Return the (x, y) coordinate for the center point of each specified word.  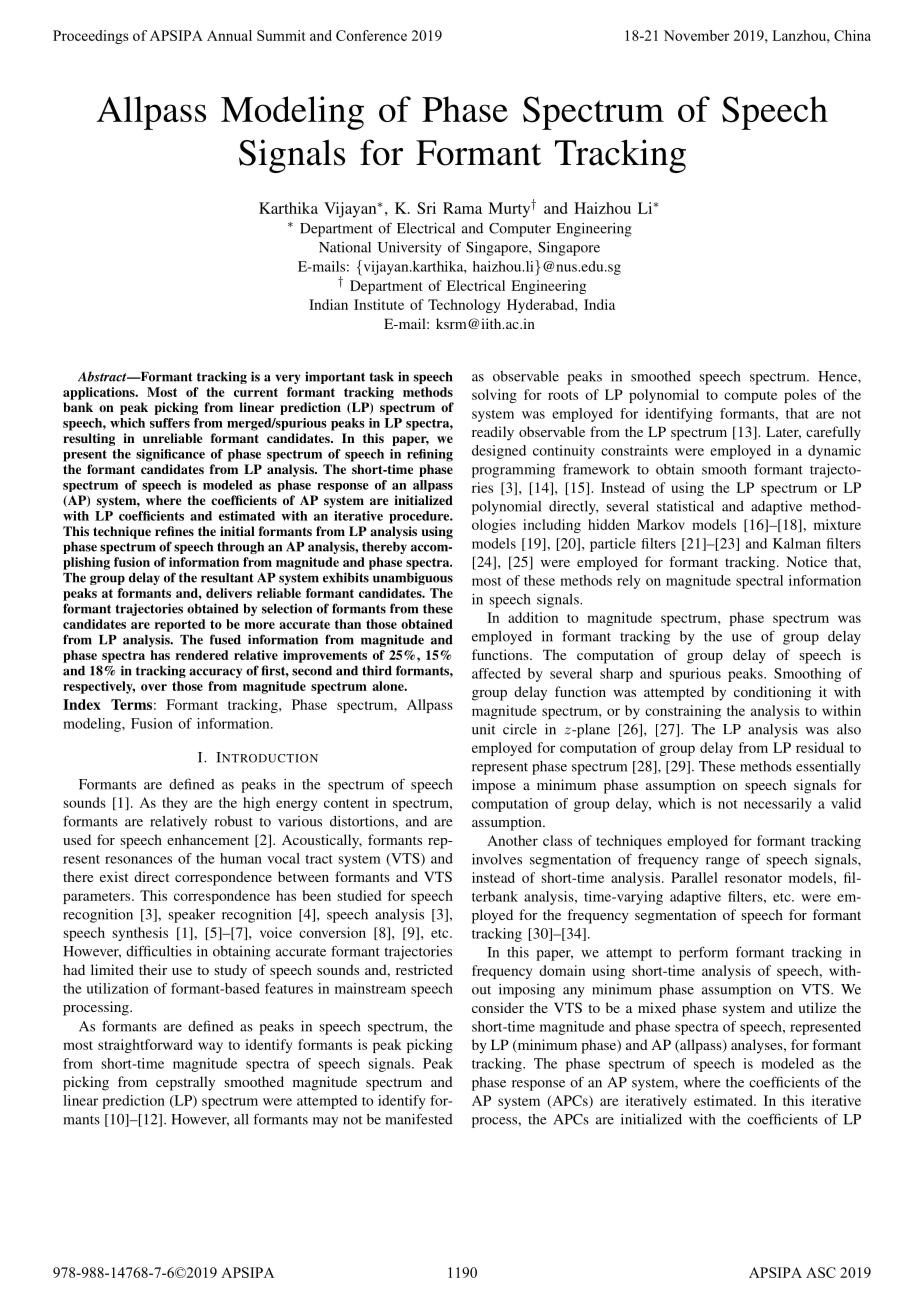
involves (497, 859)
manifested (419, 1119)
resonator (753, 878)
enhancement (208, 839)
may (325, 1122)
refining (430, 455)
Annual (229, 35)
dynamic (834, 452)
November (696, 35)
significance (170, 455)
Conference (371, 35)
